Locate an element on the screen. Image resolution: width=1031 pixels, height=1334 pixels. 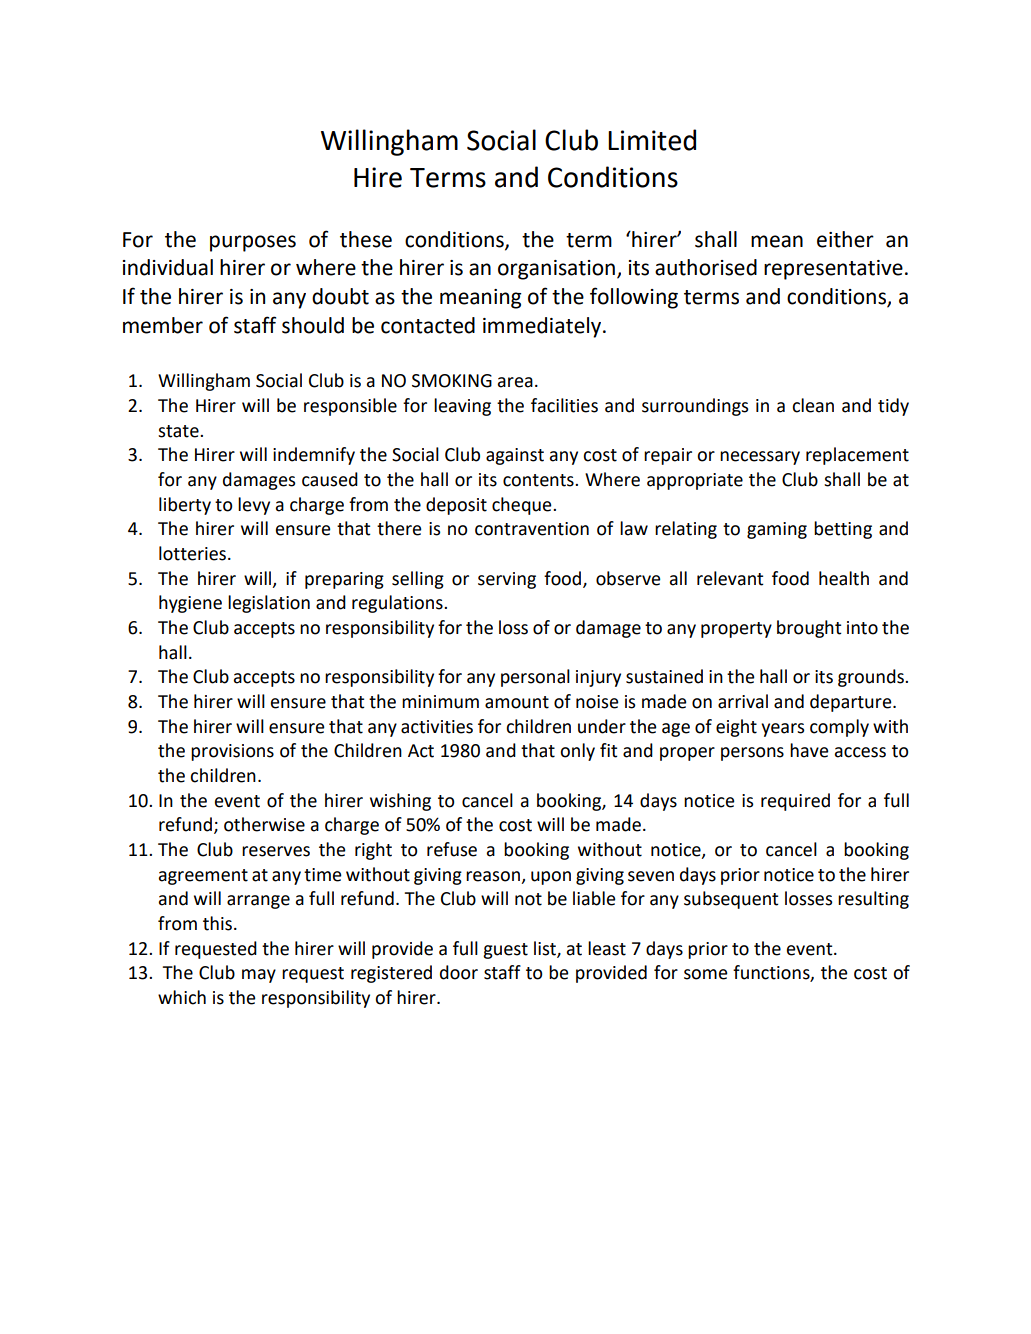
Limited is located at coordinates (652, 140).
